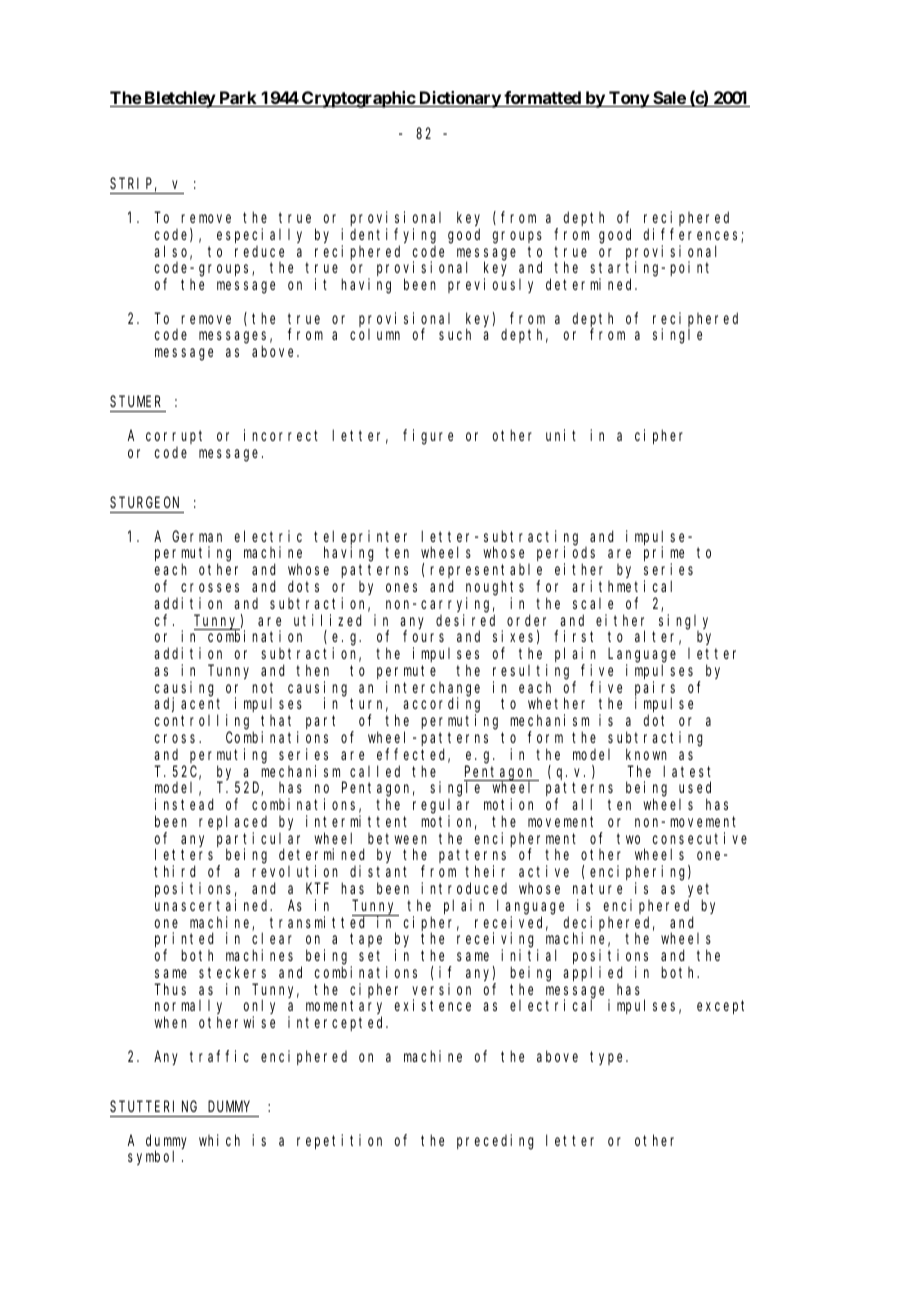 Image resolution: width=924 pixels, height=1308 pixels. I want to click on preceding, so click(495, 1142).
